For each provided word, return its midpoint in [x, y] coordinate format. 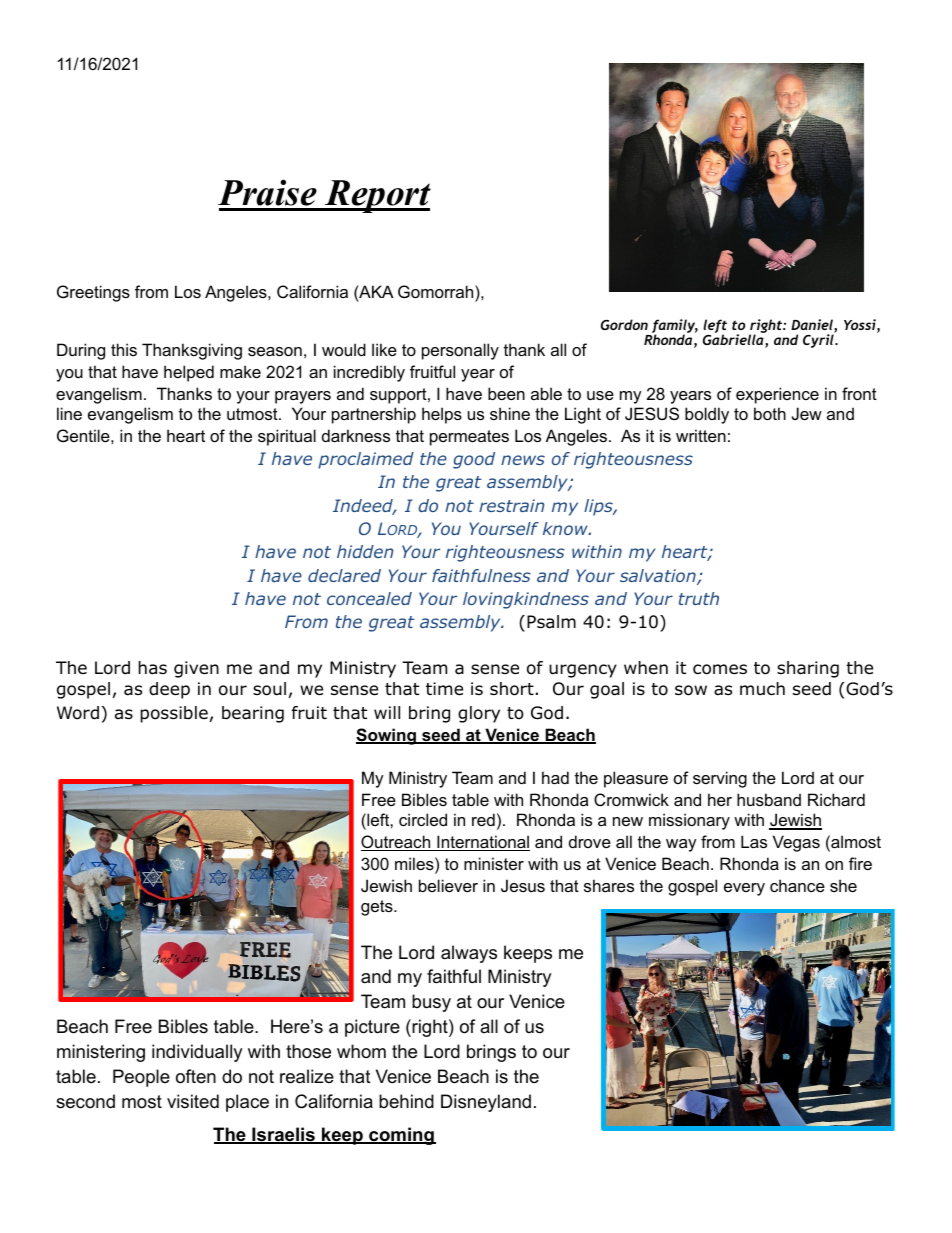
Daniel [813, 326]
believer [448, 885]
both [770, 413]
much [762, 689]
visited [193, 1101]
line [69, 413]
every [744, 889]
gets [378, 908]
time [444, 689]
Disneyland [486, 1103]
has [152, 668]
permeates [469, 438]
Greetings [93, 293]
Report [377, 196]
